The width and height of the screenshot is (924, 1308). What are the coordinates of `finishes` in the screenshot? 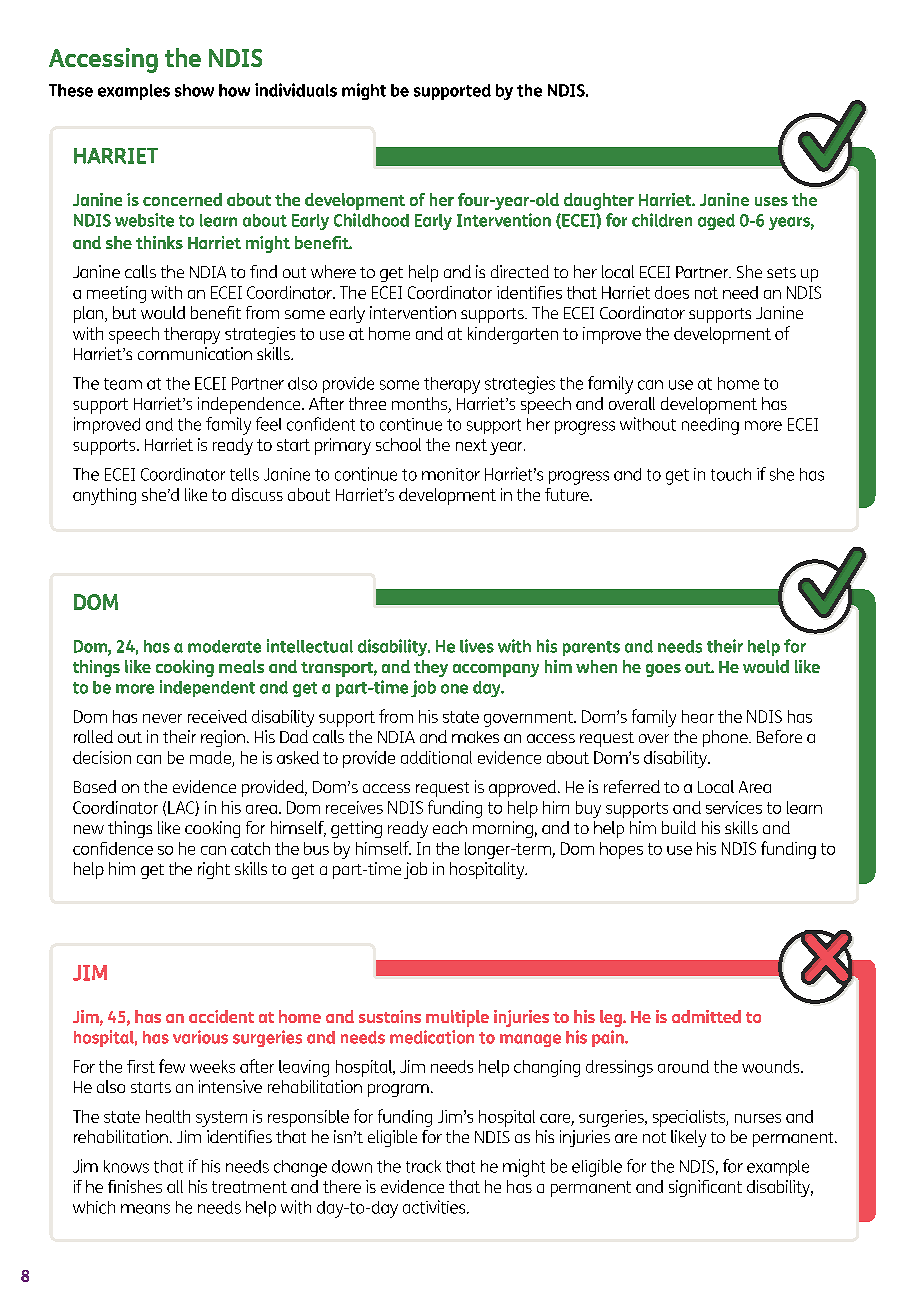 It's located at (135, 1186).
